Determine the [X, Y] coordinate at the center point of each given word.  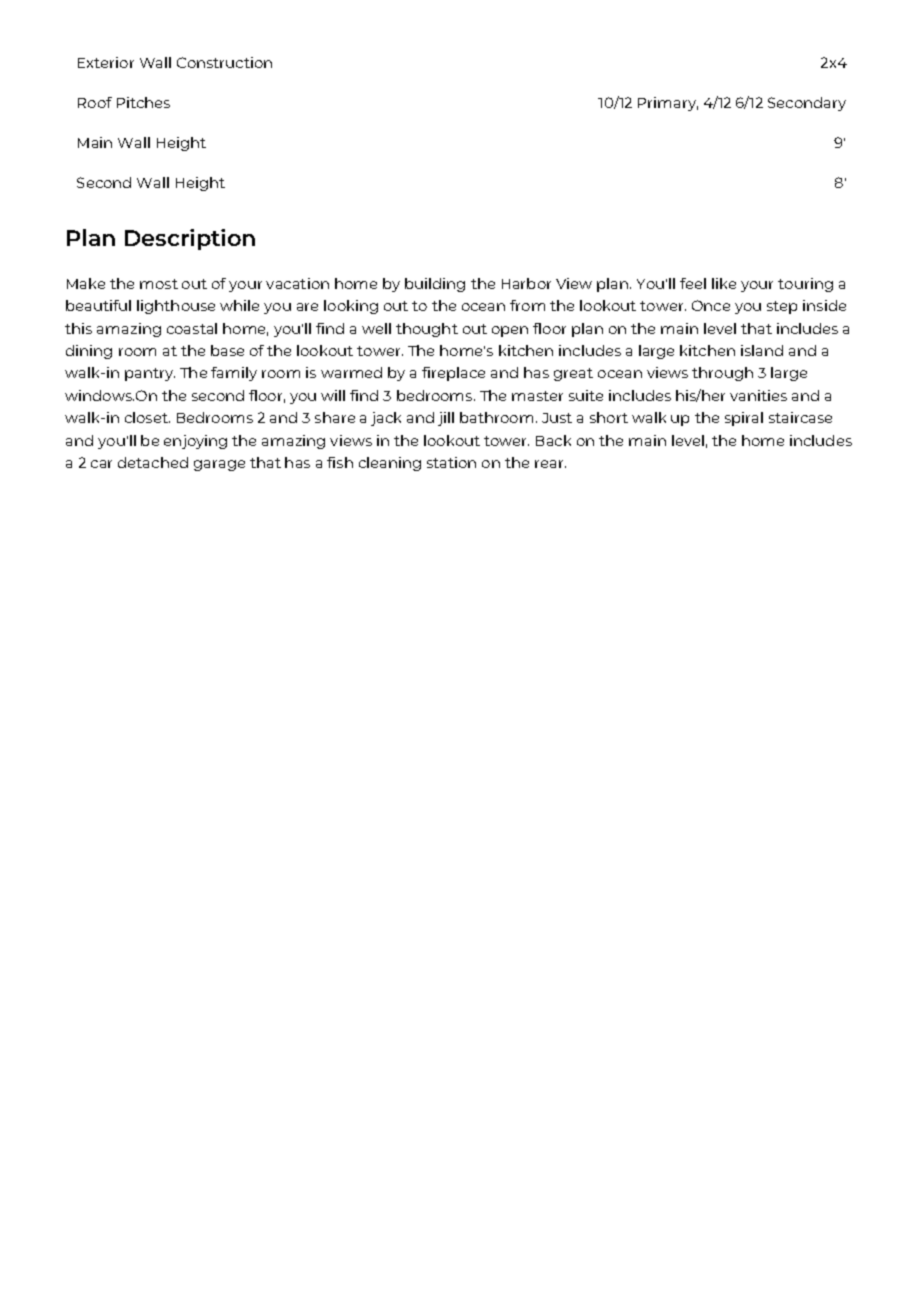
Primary [668, 104]
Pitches [143, 102]
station [451, 462]
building [435, 285]
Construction [224, 62]
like [724, 283]
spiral [744, 419]
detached [153, 462]
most [159, 284]
